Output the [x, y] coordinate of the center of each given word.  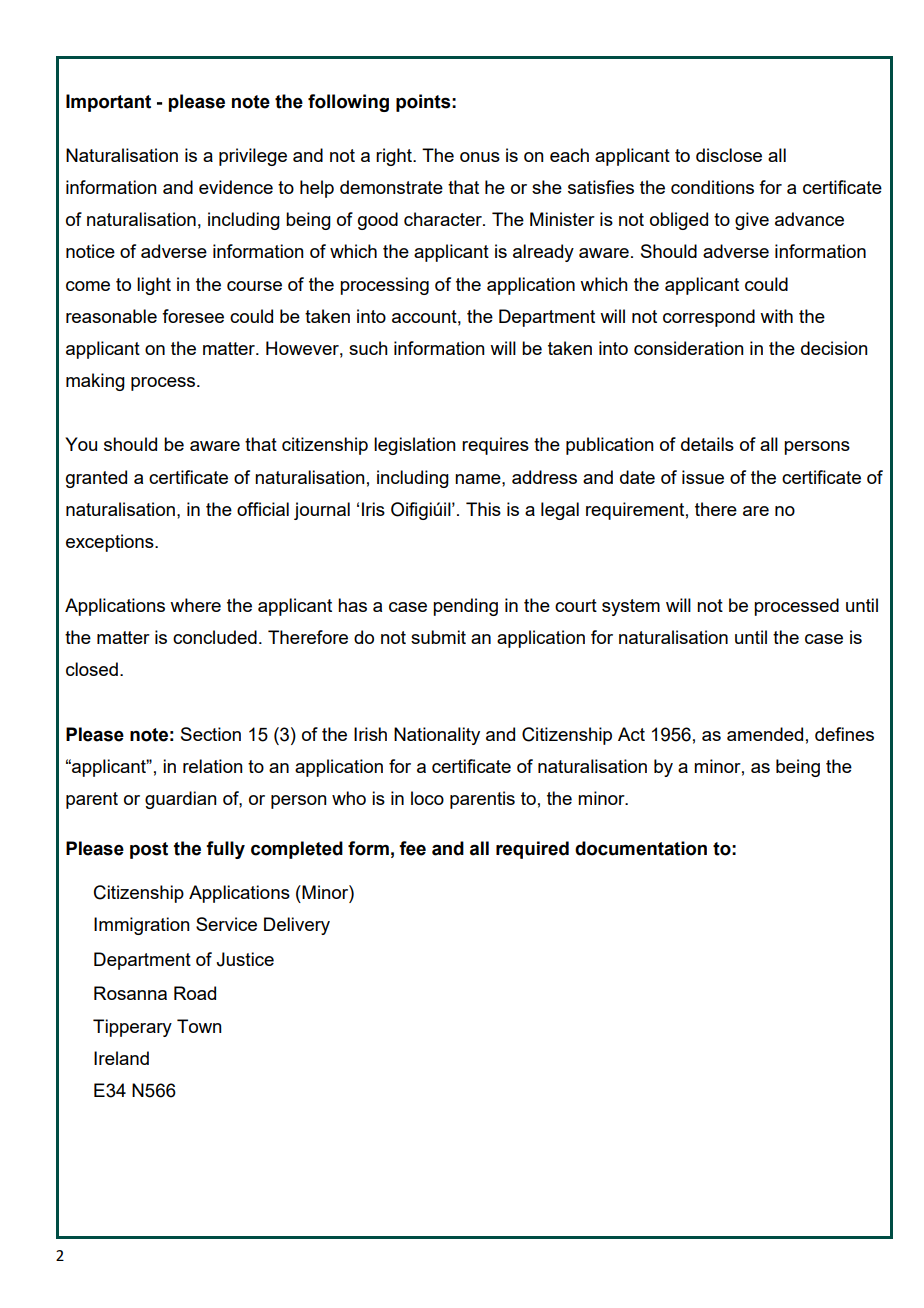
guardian [181, 800]
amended [765, 734]
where [195, 605]
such [368, 348]
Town [199, 1026]
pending [465, 607]
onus [480, 157]
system [631, 607]
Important [108, 103]
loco [427, 798]
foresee [193, 316]
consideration [689, 348]
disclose [729, 155]
